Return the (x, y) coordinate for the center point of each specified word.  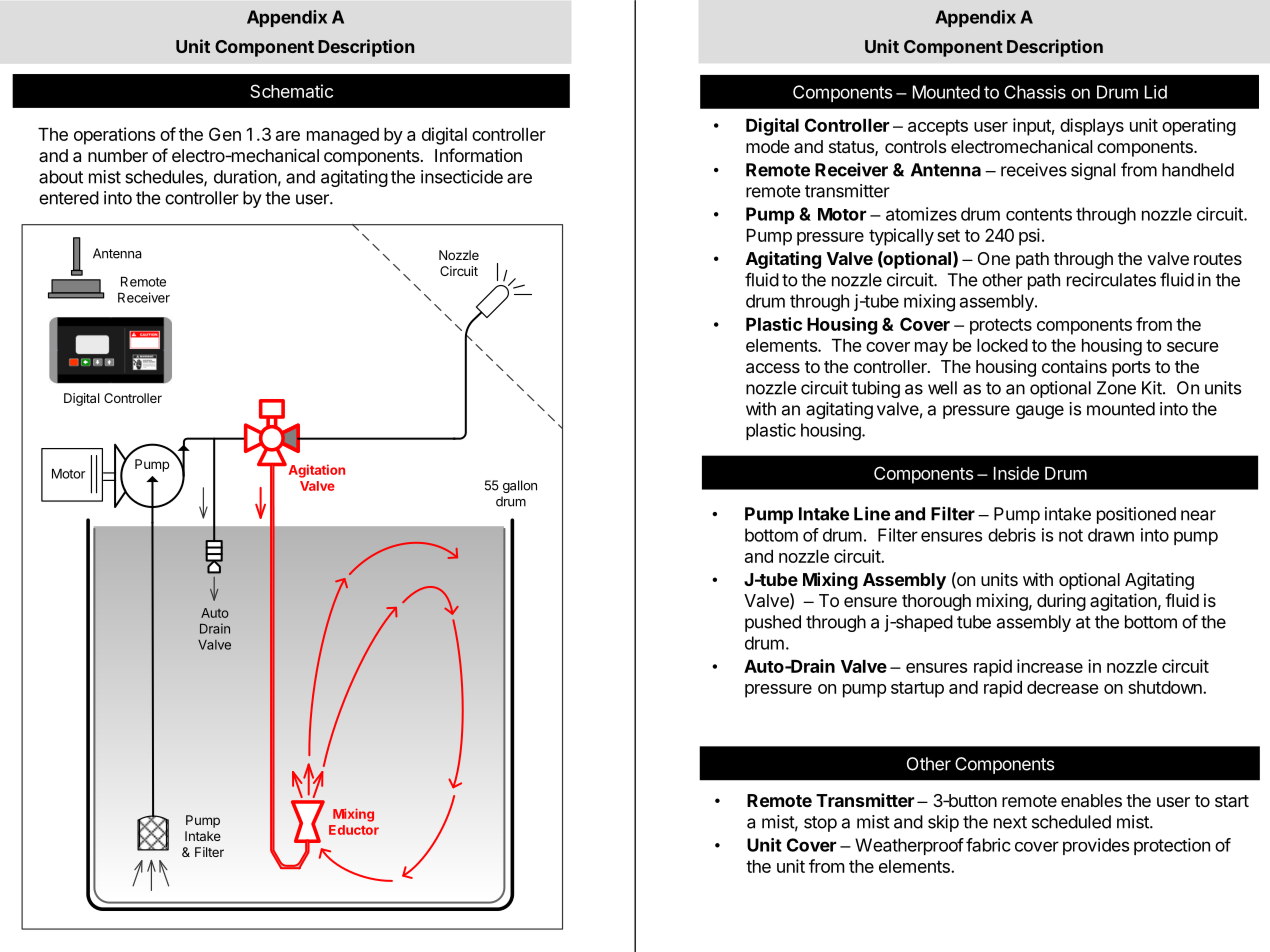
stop (820, 824)
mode (767, 146)
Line (872, 513)
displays (1092, 127)
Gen (225, 134)
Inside (1016, 473)
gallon (520, 486)
